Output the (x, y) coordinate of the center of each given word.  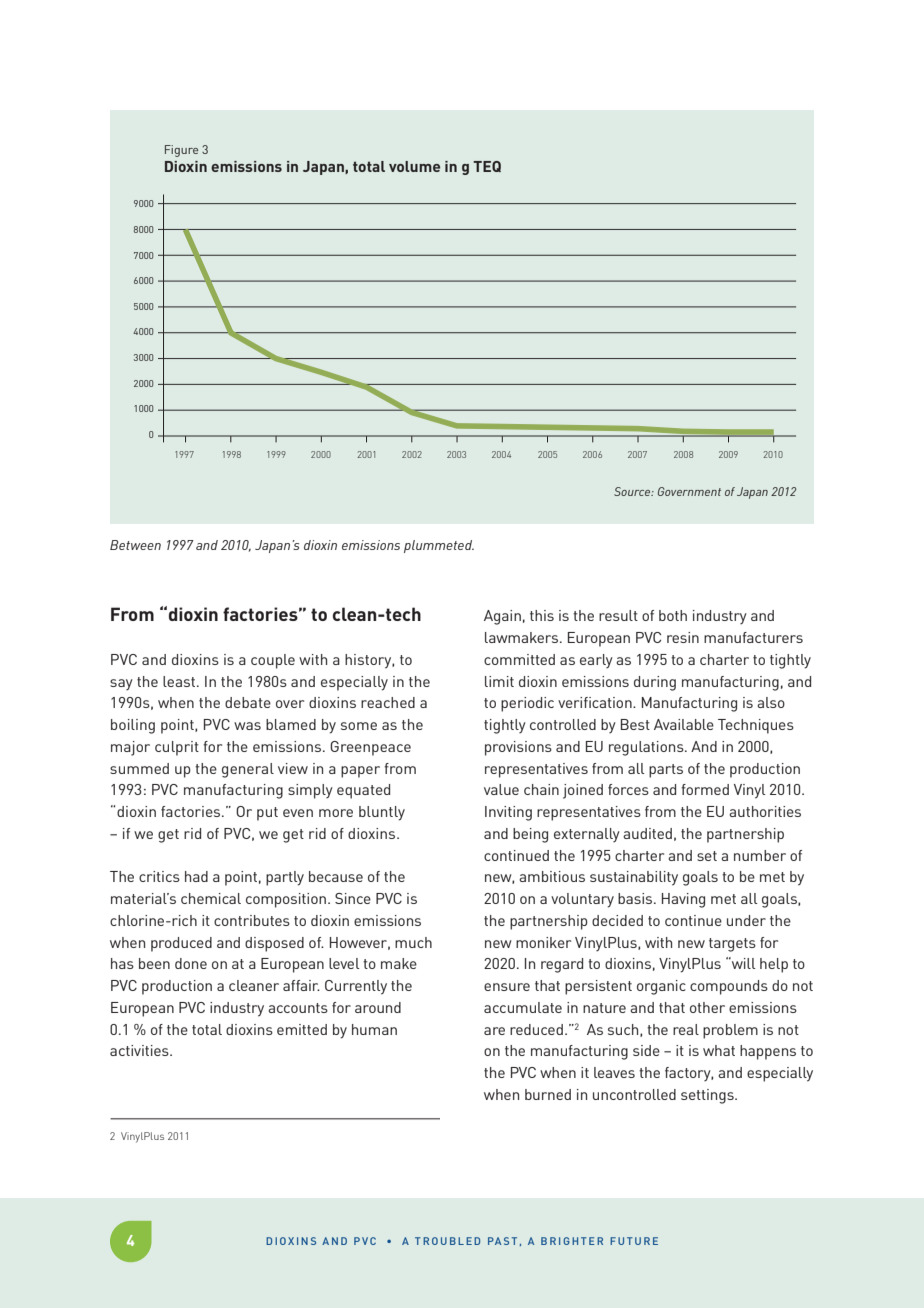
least (180, 681)
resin (683, 637)
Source (633, 491)
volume (414, 166)
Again (502, 617)
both (673, 615)
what (719, 1050)
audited (647, 833)
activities (140, 1050)
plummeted (439, 546)
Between (135, 545)
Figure (181, 151)
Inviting (508, 813)
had (196, 876)
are (494, 1031)
